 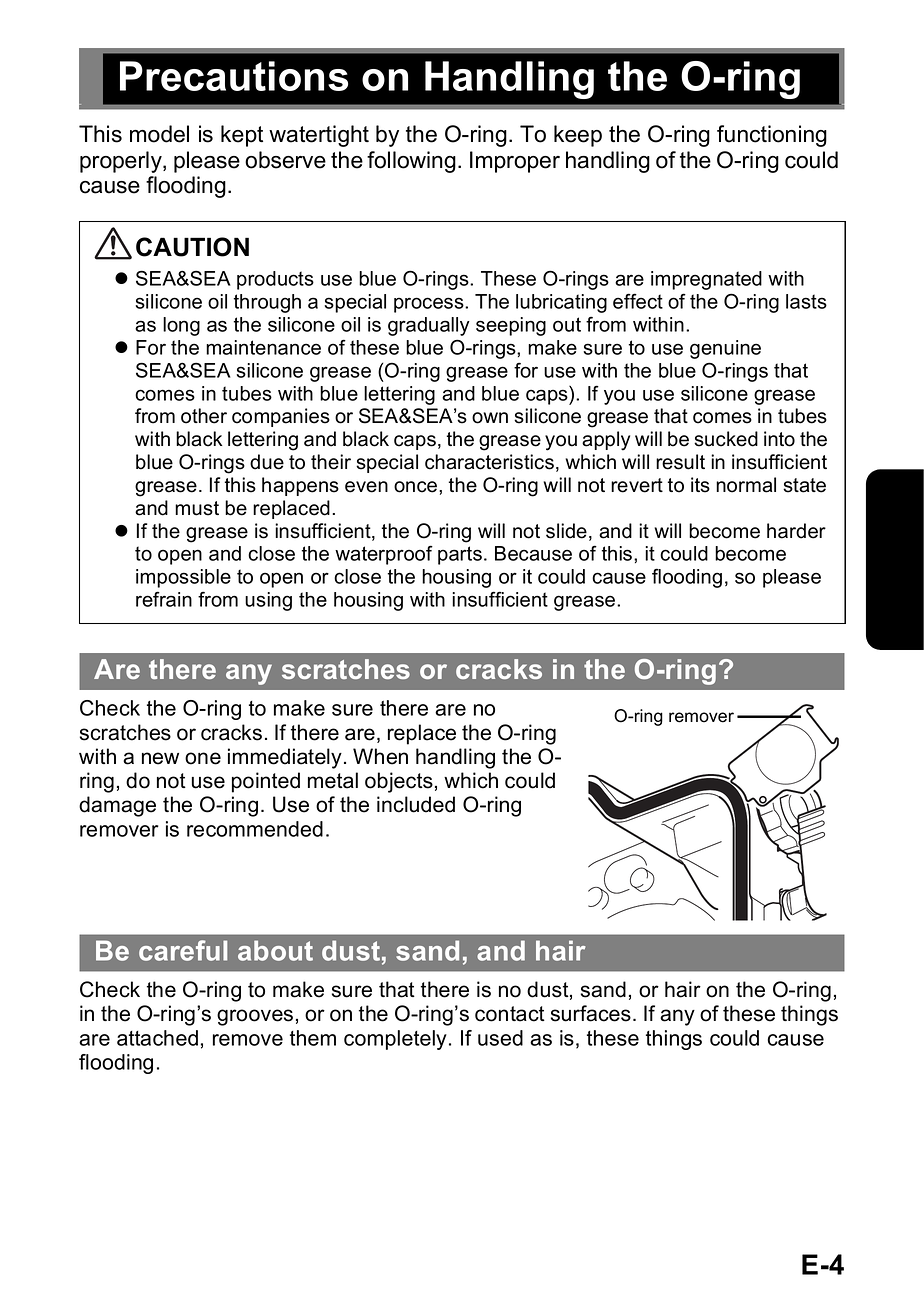 I want to click on included, so click(x=416, y=804).
